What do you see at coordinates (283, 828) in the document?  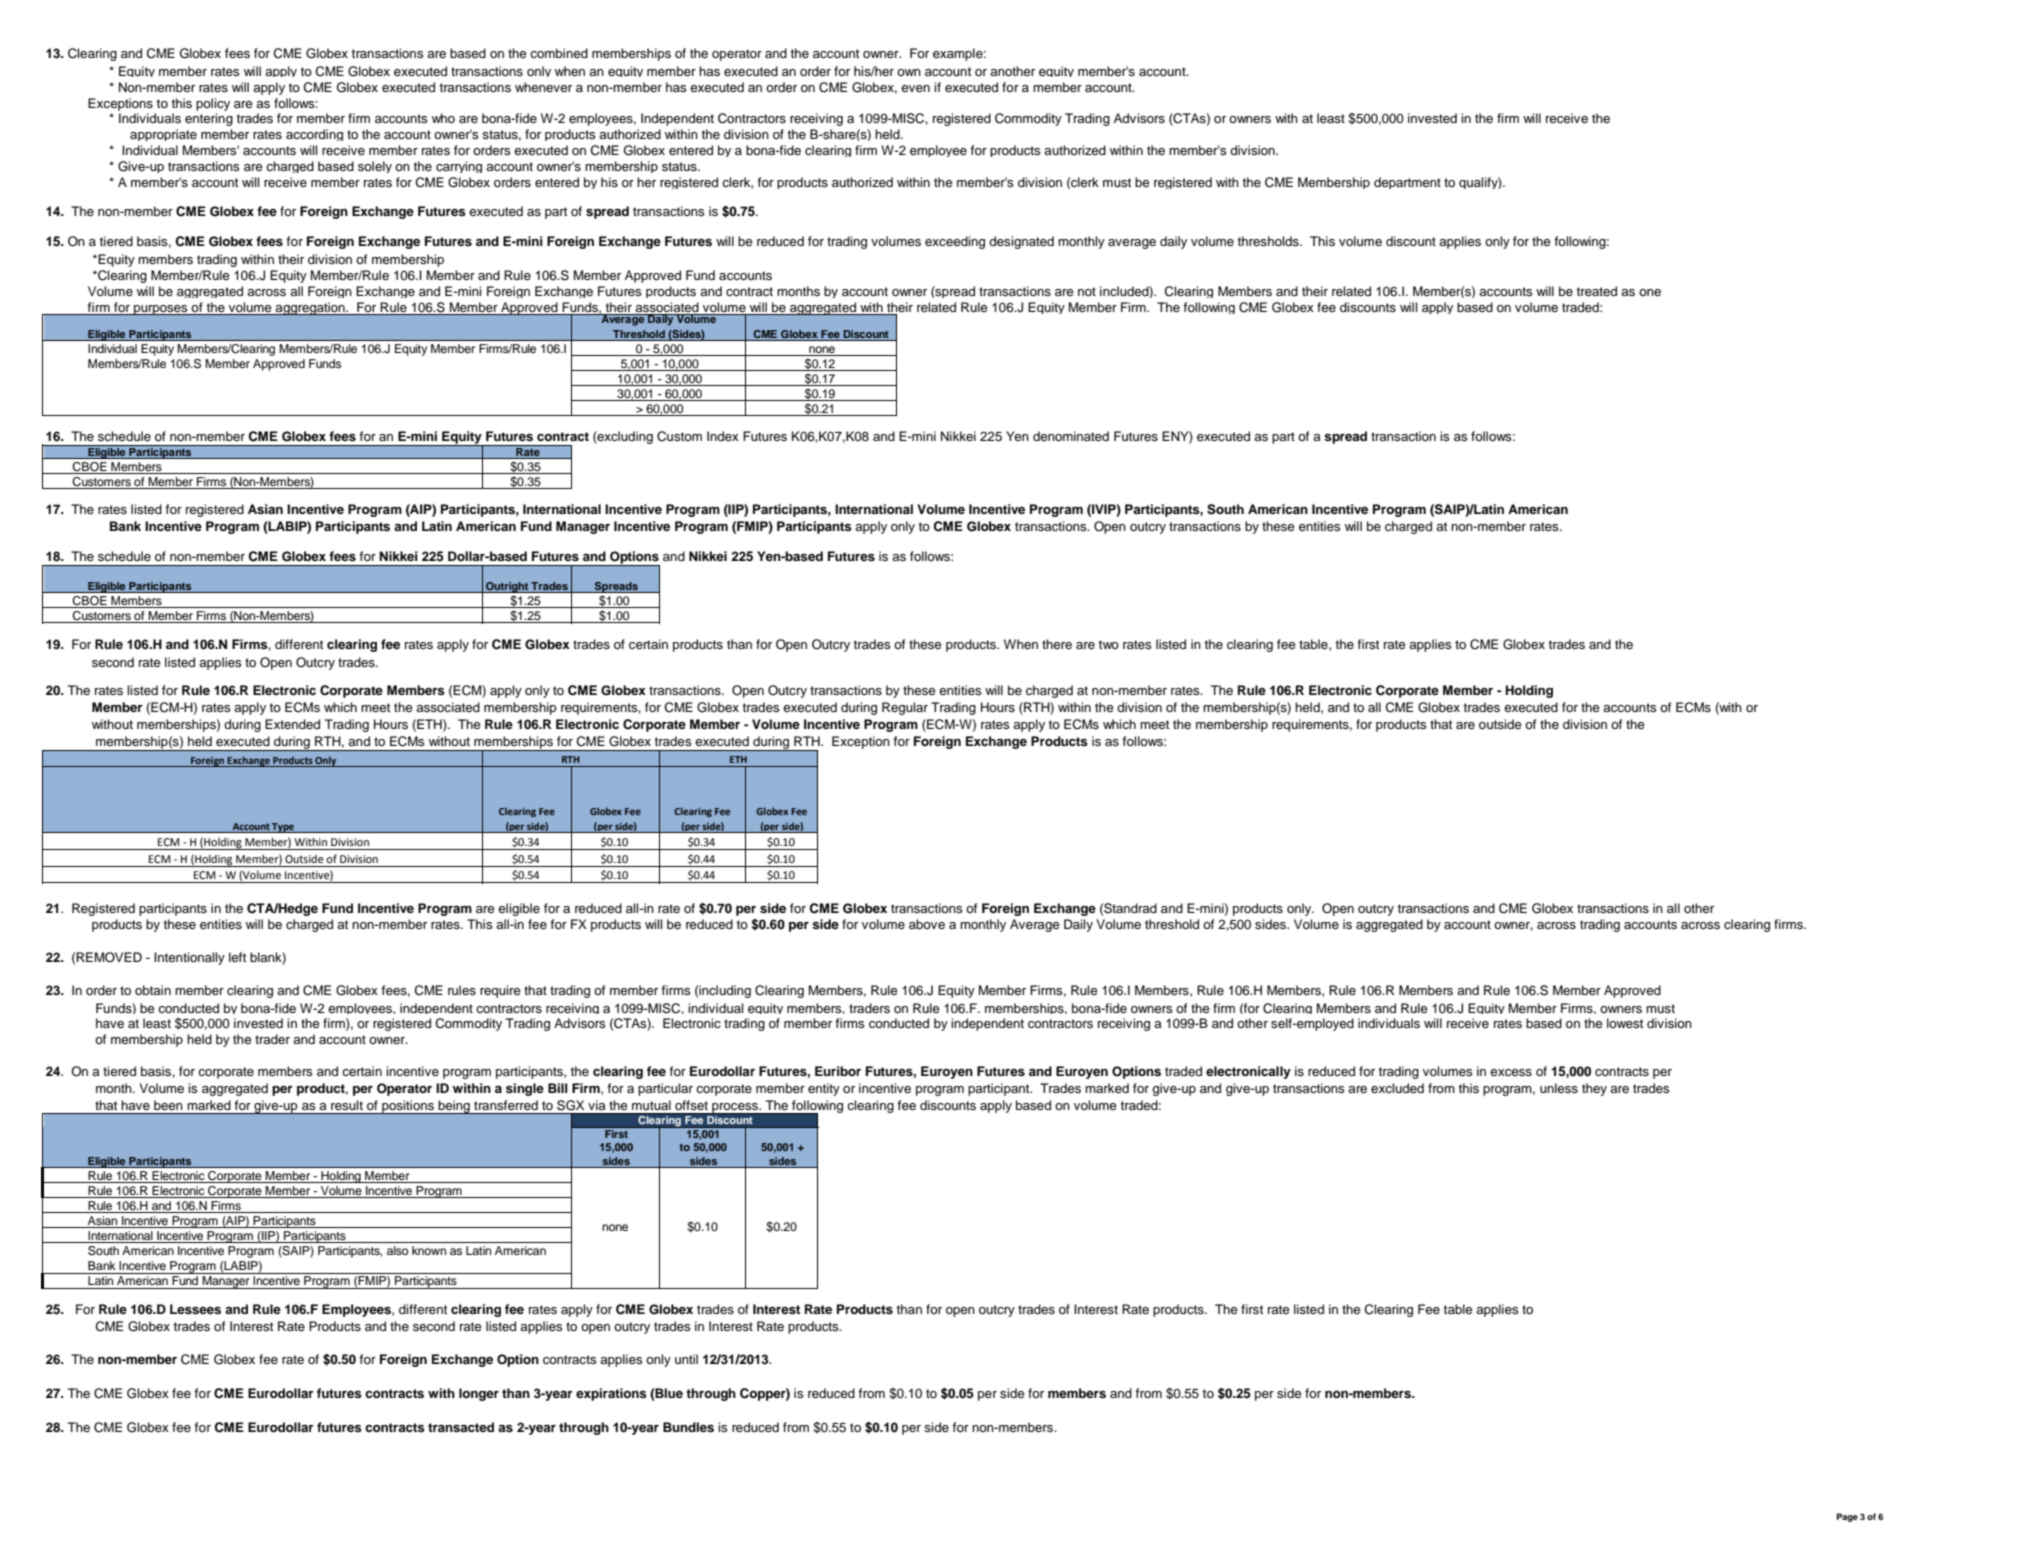 I see `Type` at bounding box center [283, 828].
